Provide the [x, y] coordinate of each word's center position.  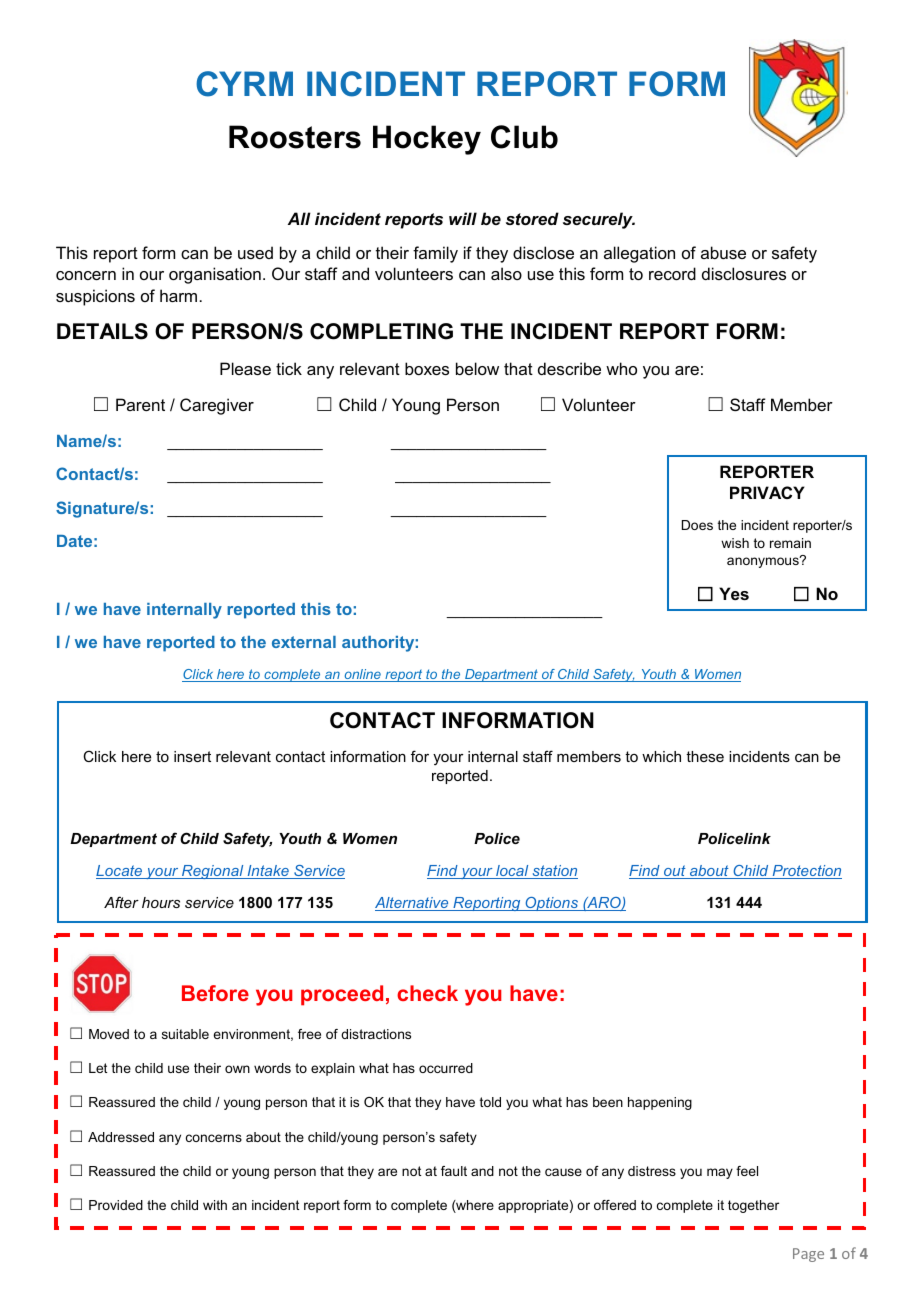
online [362, 675]
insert [192, 756]
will [463, 218]
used [255, 252]
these [705, 756]
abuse [723, 252]
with [215, 1205]
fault [454, 1171]
